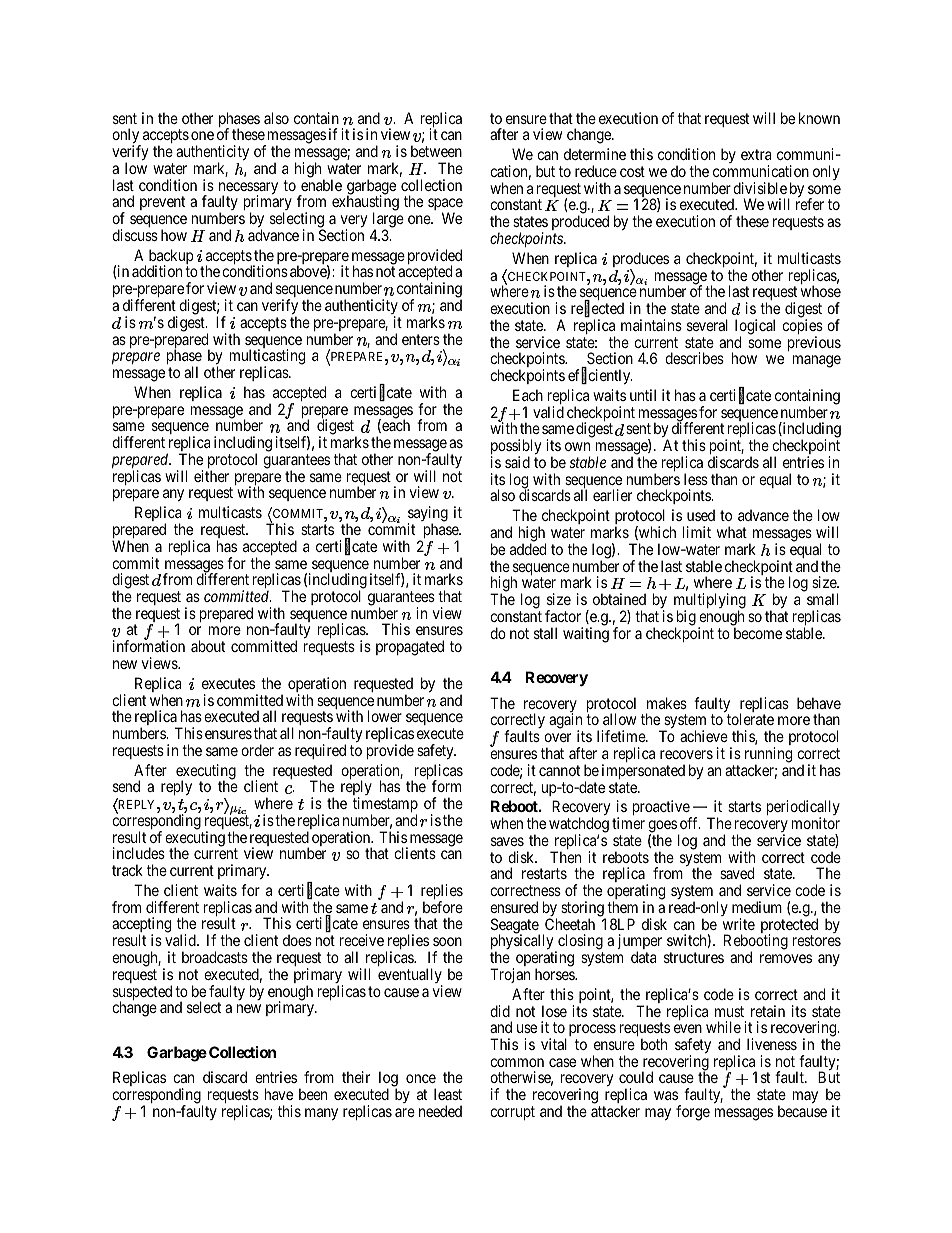 The image size is (952, 1233). Describe the element at coordinates (448, 1094) in the page. I see `least` at that location.
